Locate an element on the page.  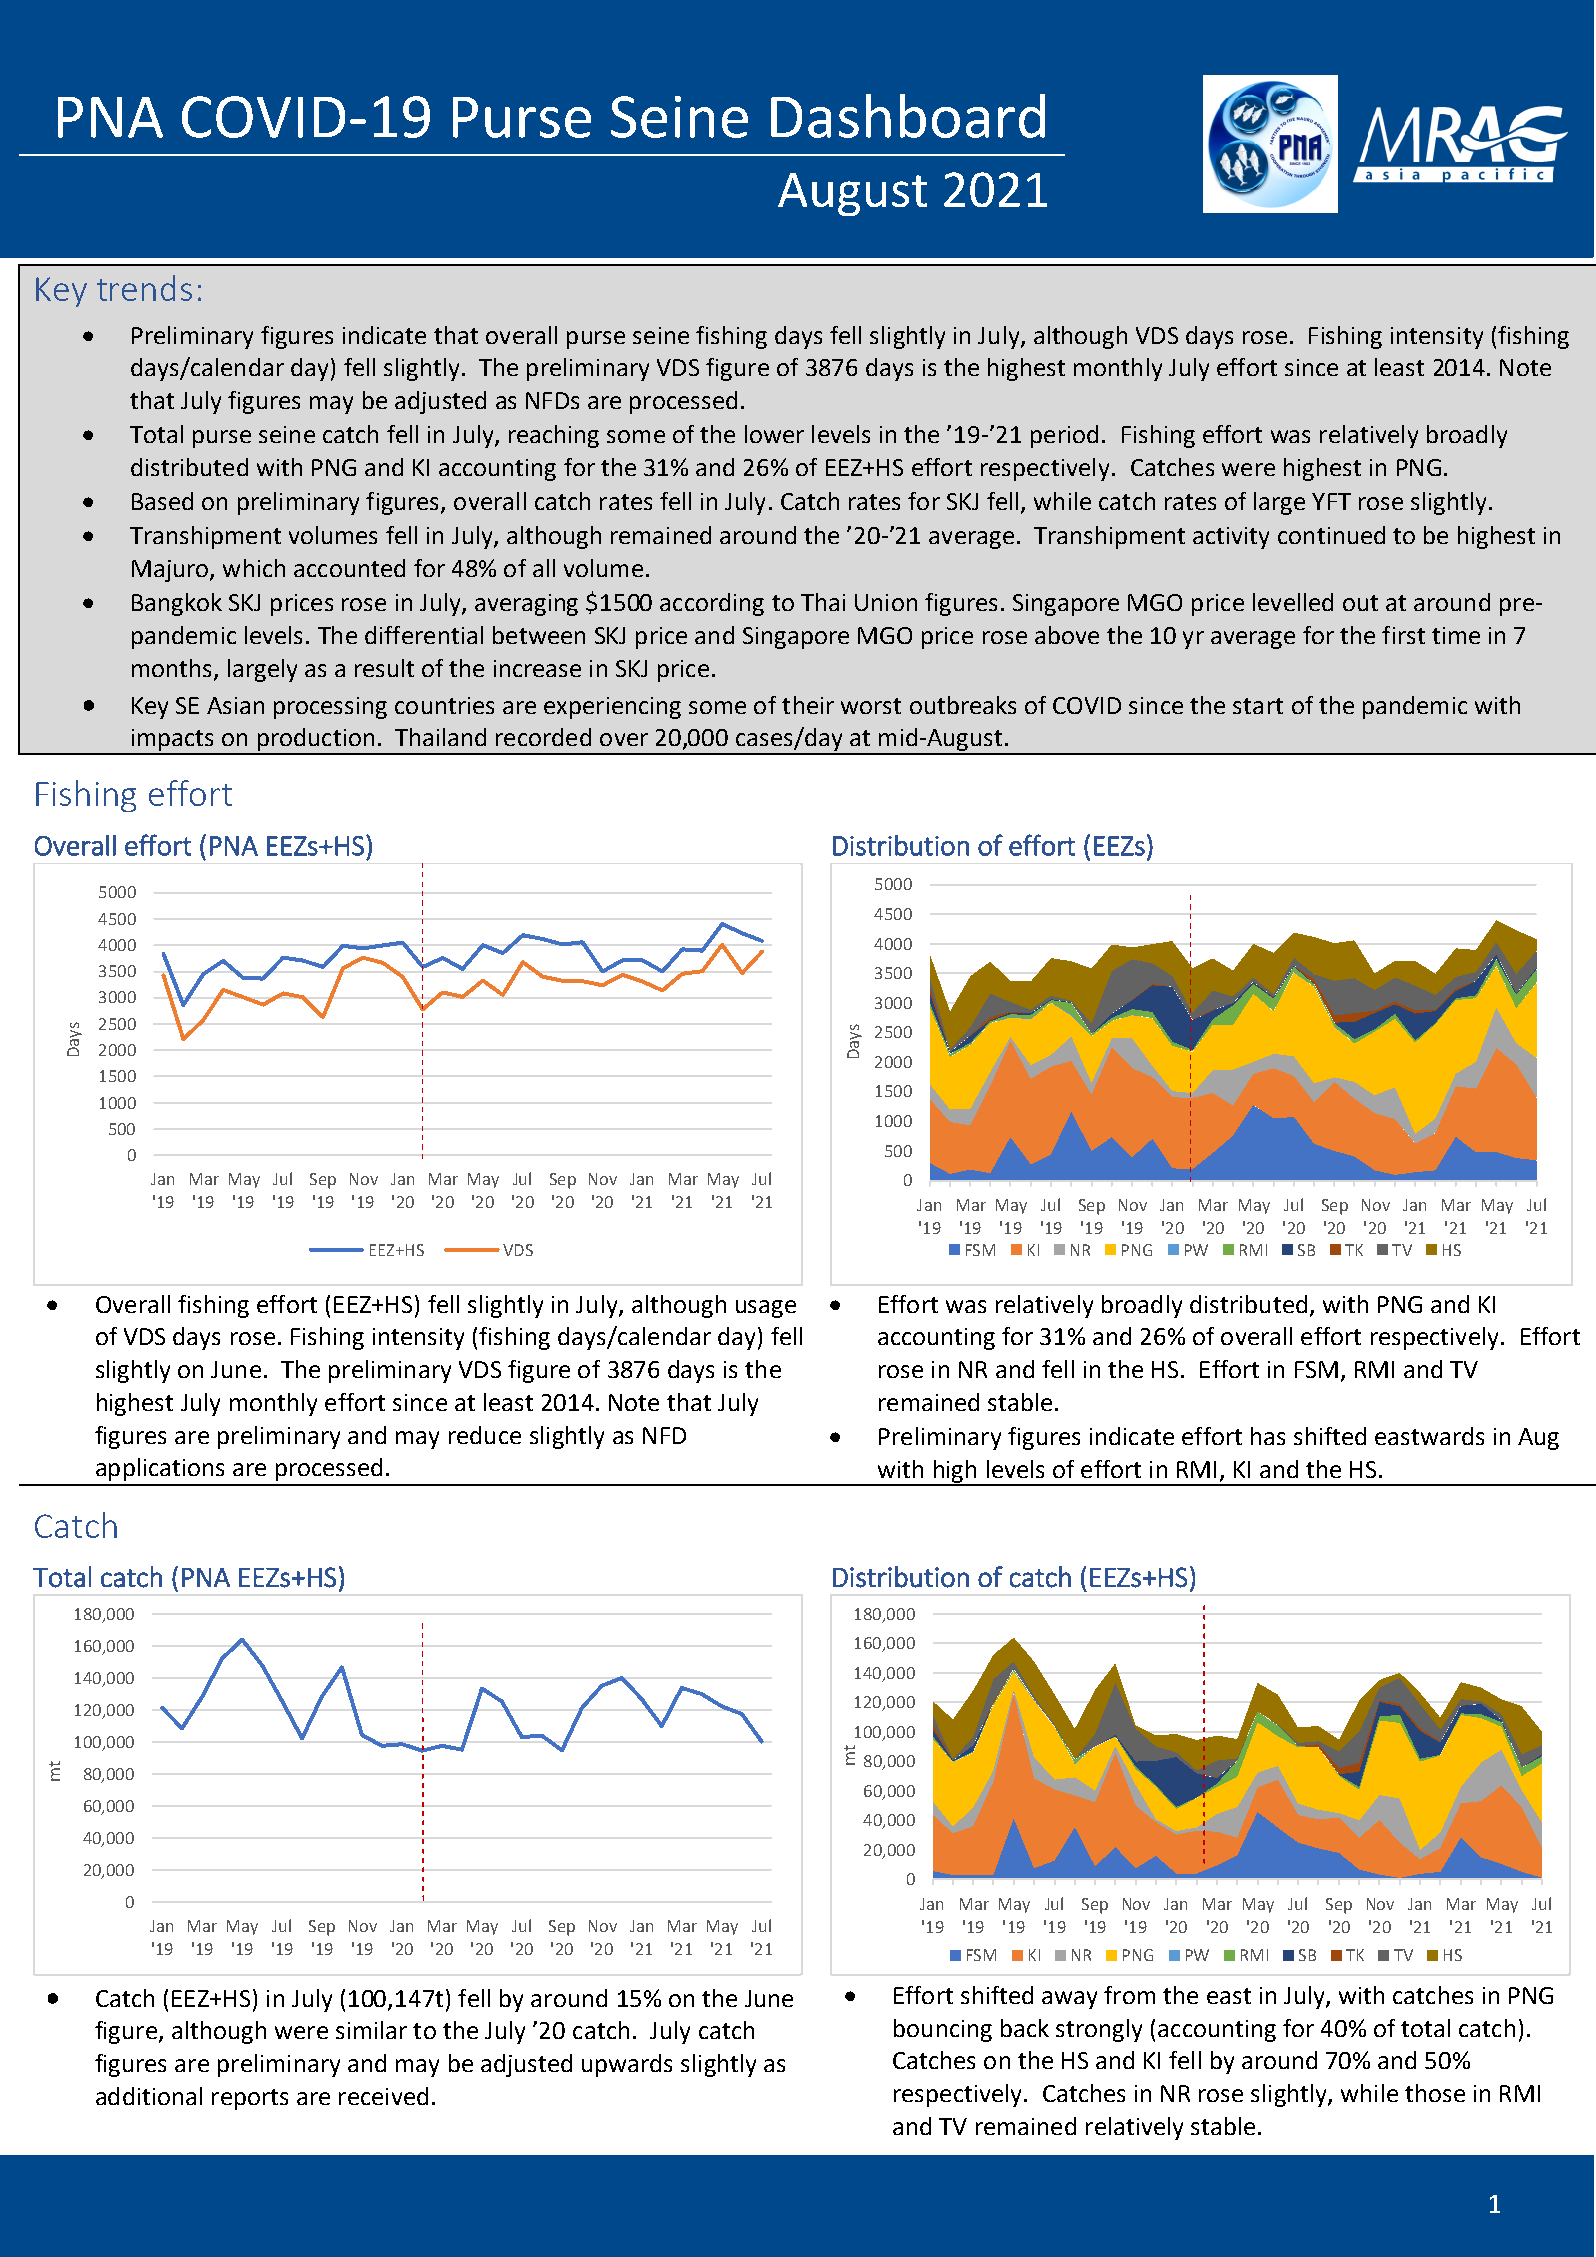
has is located at coordinates (1268, 1436).
